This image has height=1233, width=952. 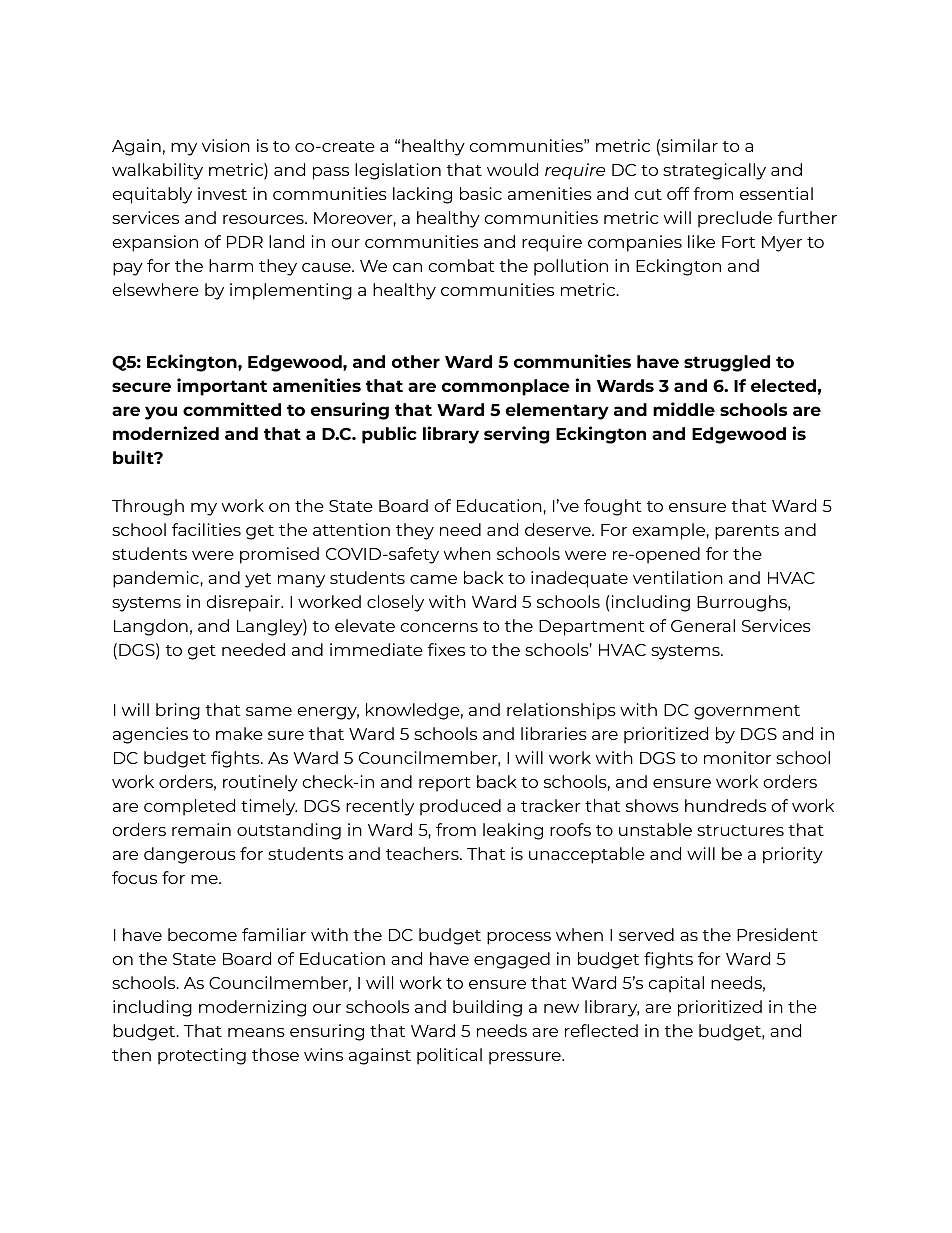 What do you see at coordinates (202, 1056) in the image?
I see `protecting` at bounding box center [202, 1056].
